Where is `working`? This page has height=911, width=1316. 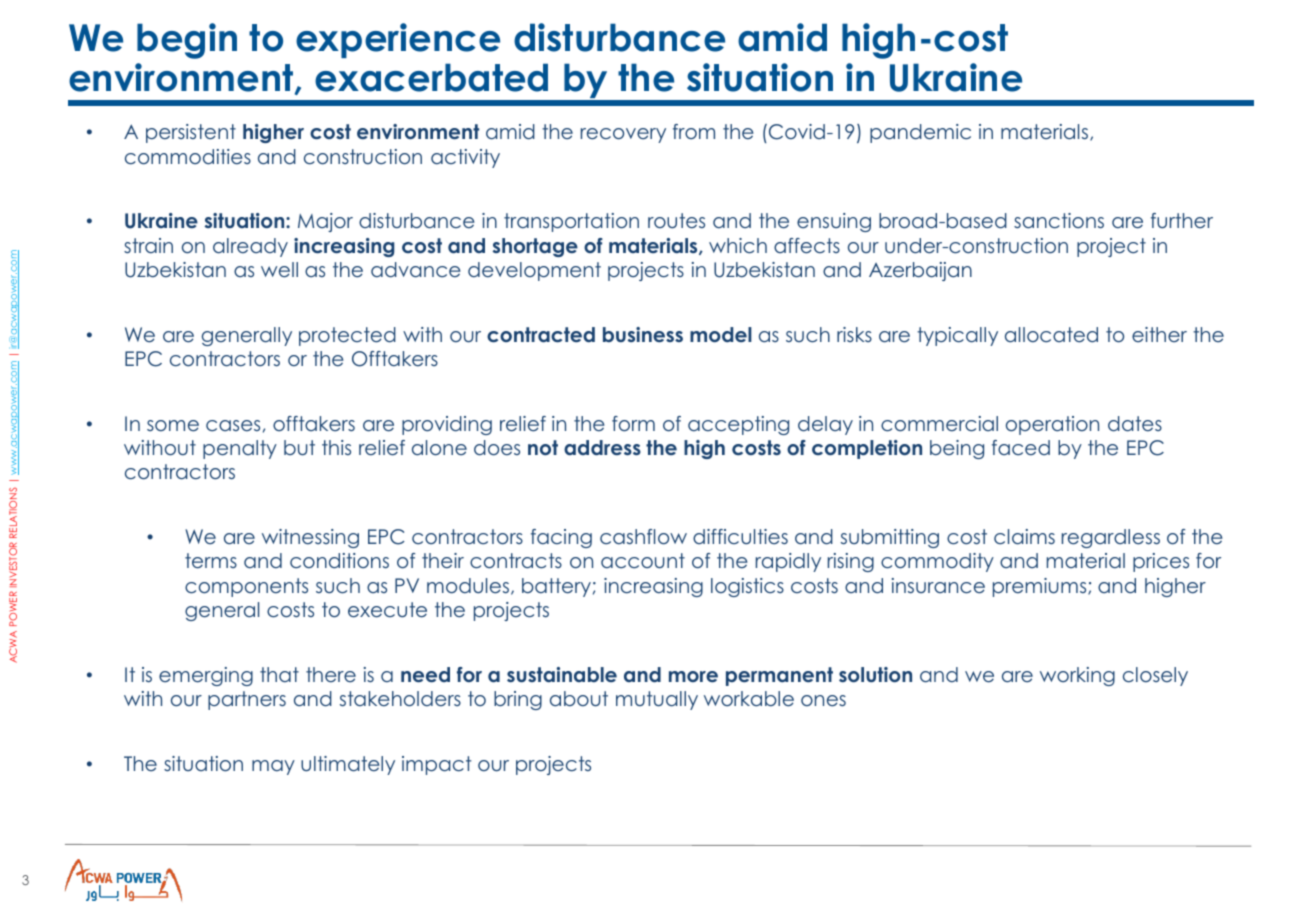
working is located at coordinates (1077, 676).
